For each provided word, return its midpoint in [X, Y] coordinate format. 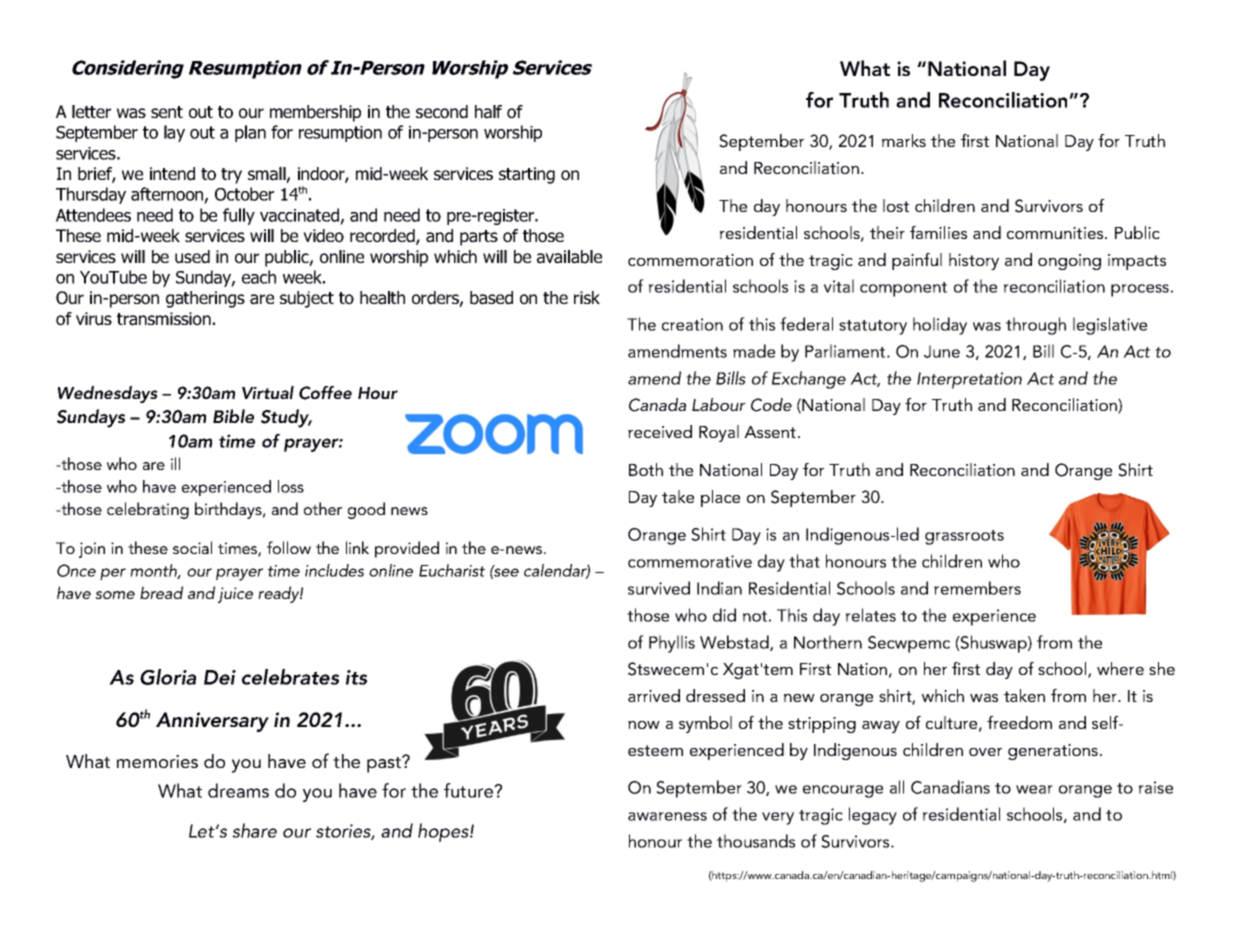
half [488, 112]
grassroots [964, 537]
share [254, 830]
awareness [667, 816]
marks [904, 140]
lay [174, 133]
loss [291, 486]
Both [646, 469]
